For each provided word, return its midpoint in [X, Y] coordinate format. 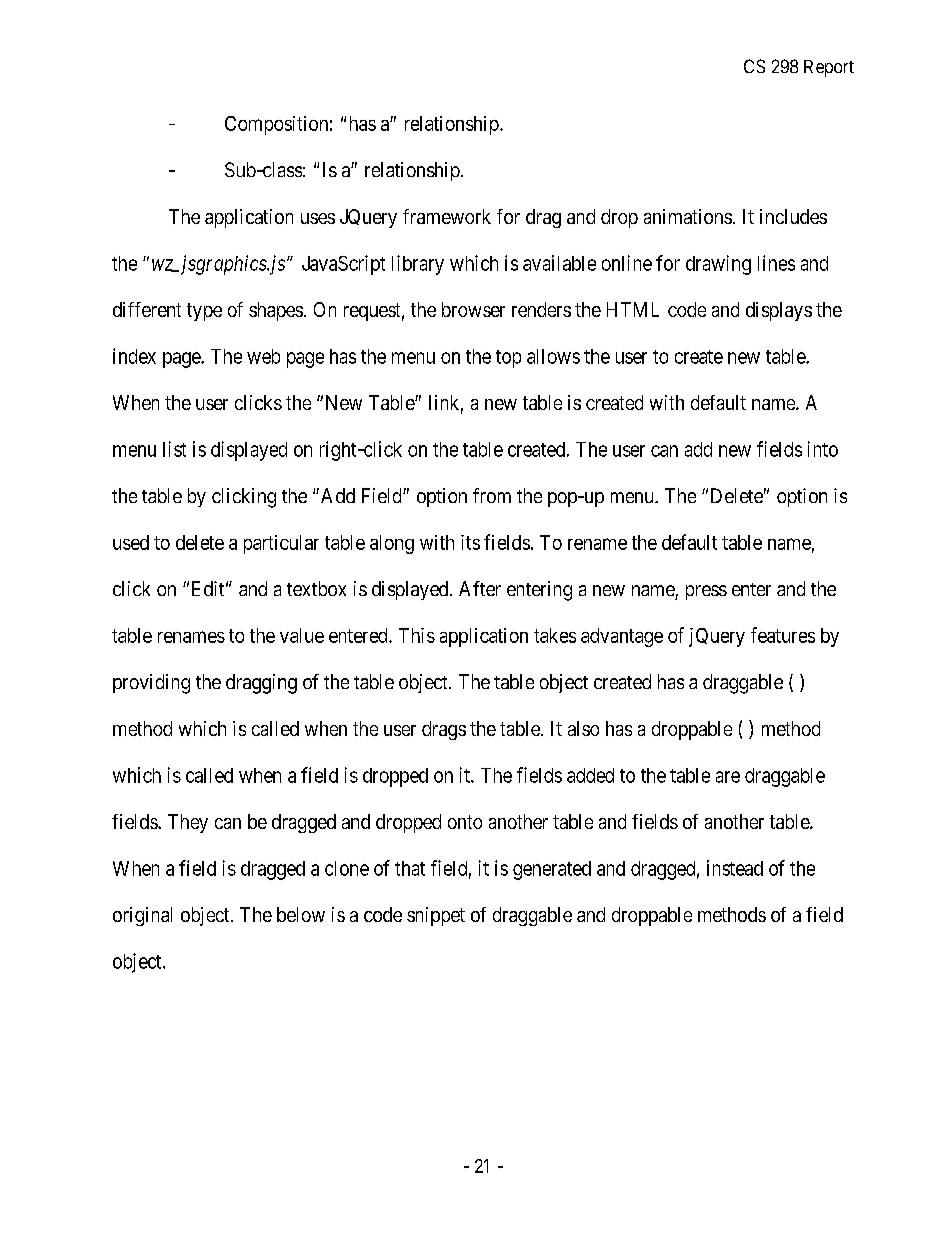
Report [829, 68]
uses [318, 218]
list [174, 449]
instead [735, 868]
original [142, 916]
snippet [436, 916]
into [823, 449]
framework [447, 216]
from [492, 495]
